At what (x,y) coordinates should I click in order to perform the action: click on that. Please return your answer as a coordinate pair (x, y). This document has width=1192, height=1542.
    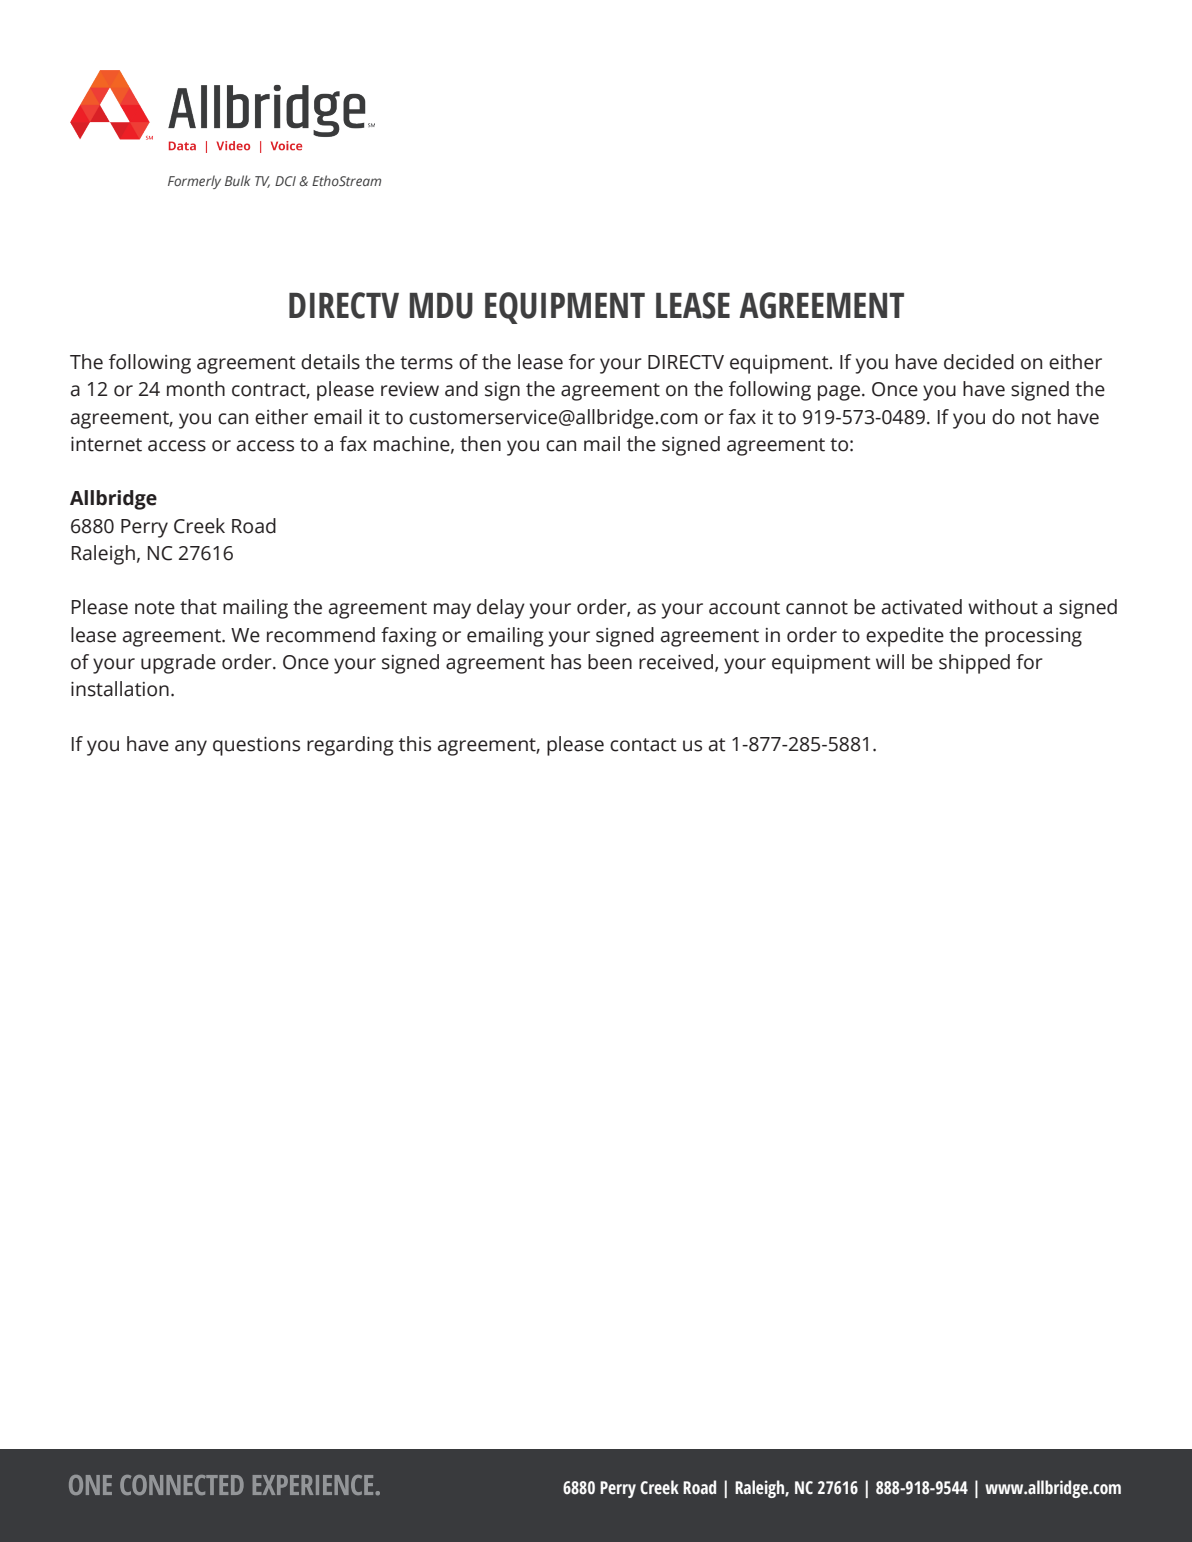
    Looking at the image, I should click on (198, 607).
